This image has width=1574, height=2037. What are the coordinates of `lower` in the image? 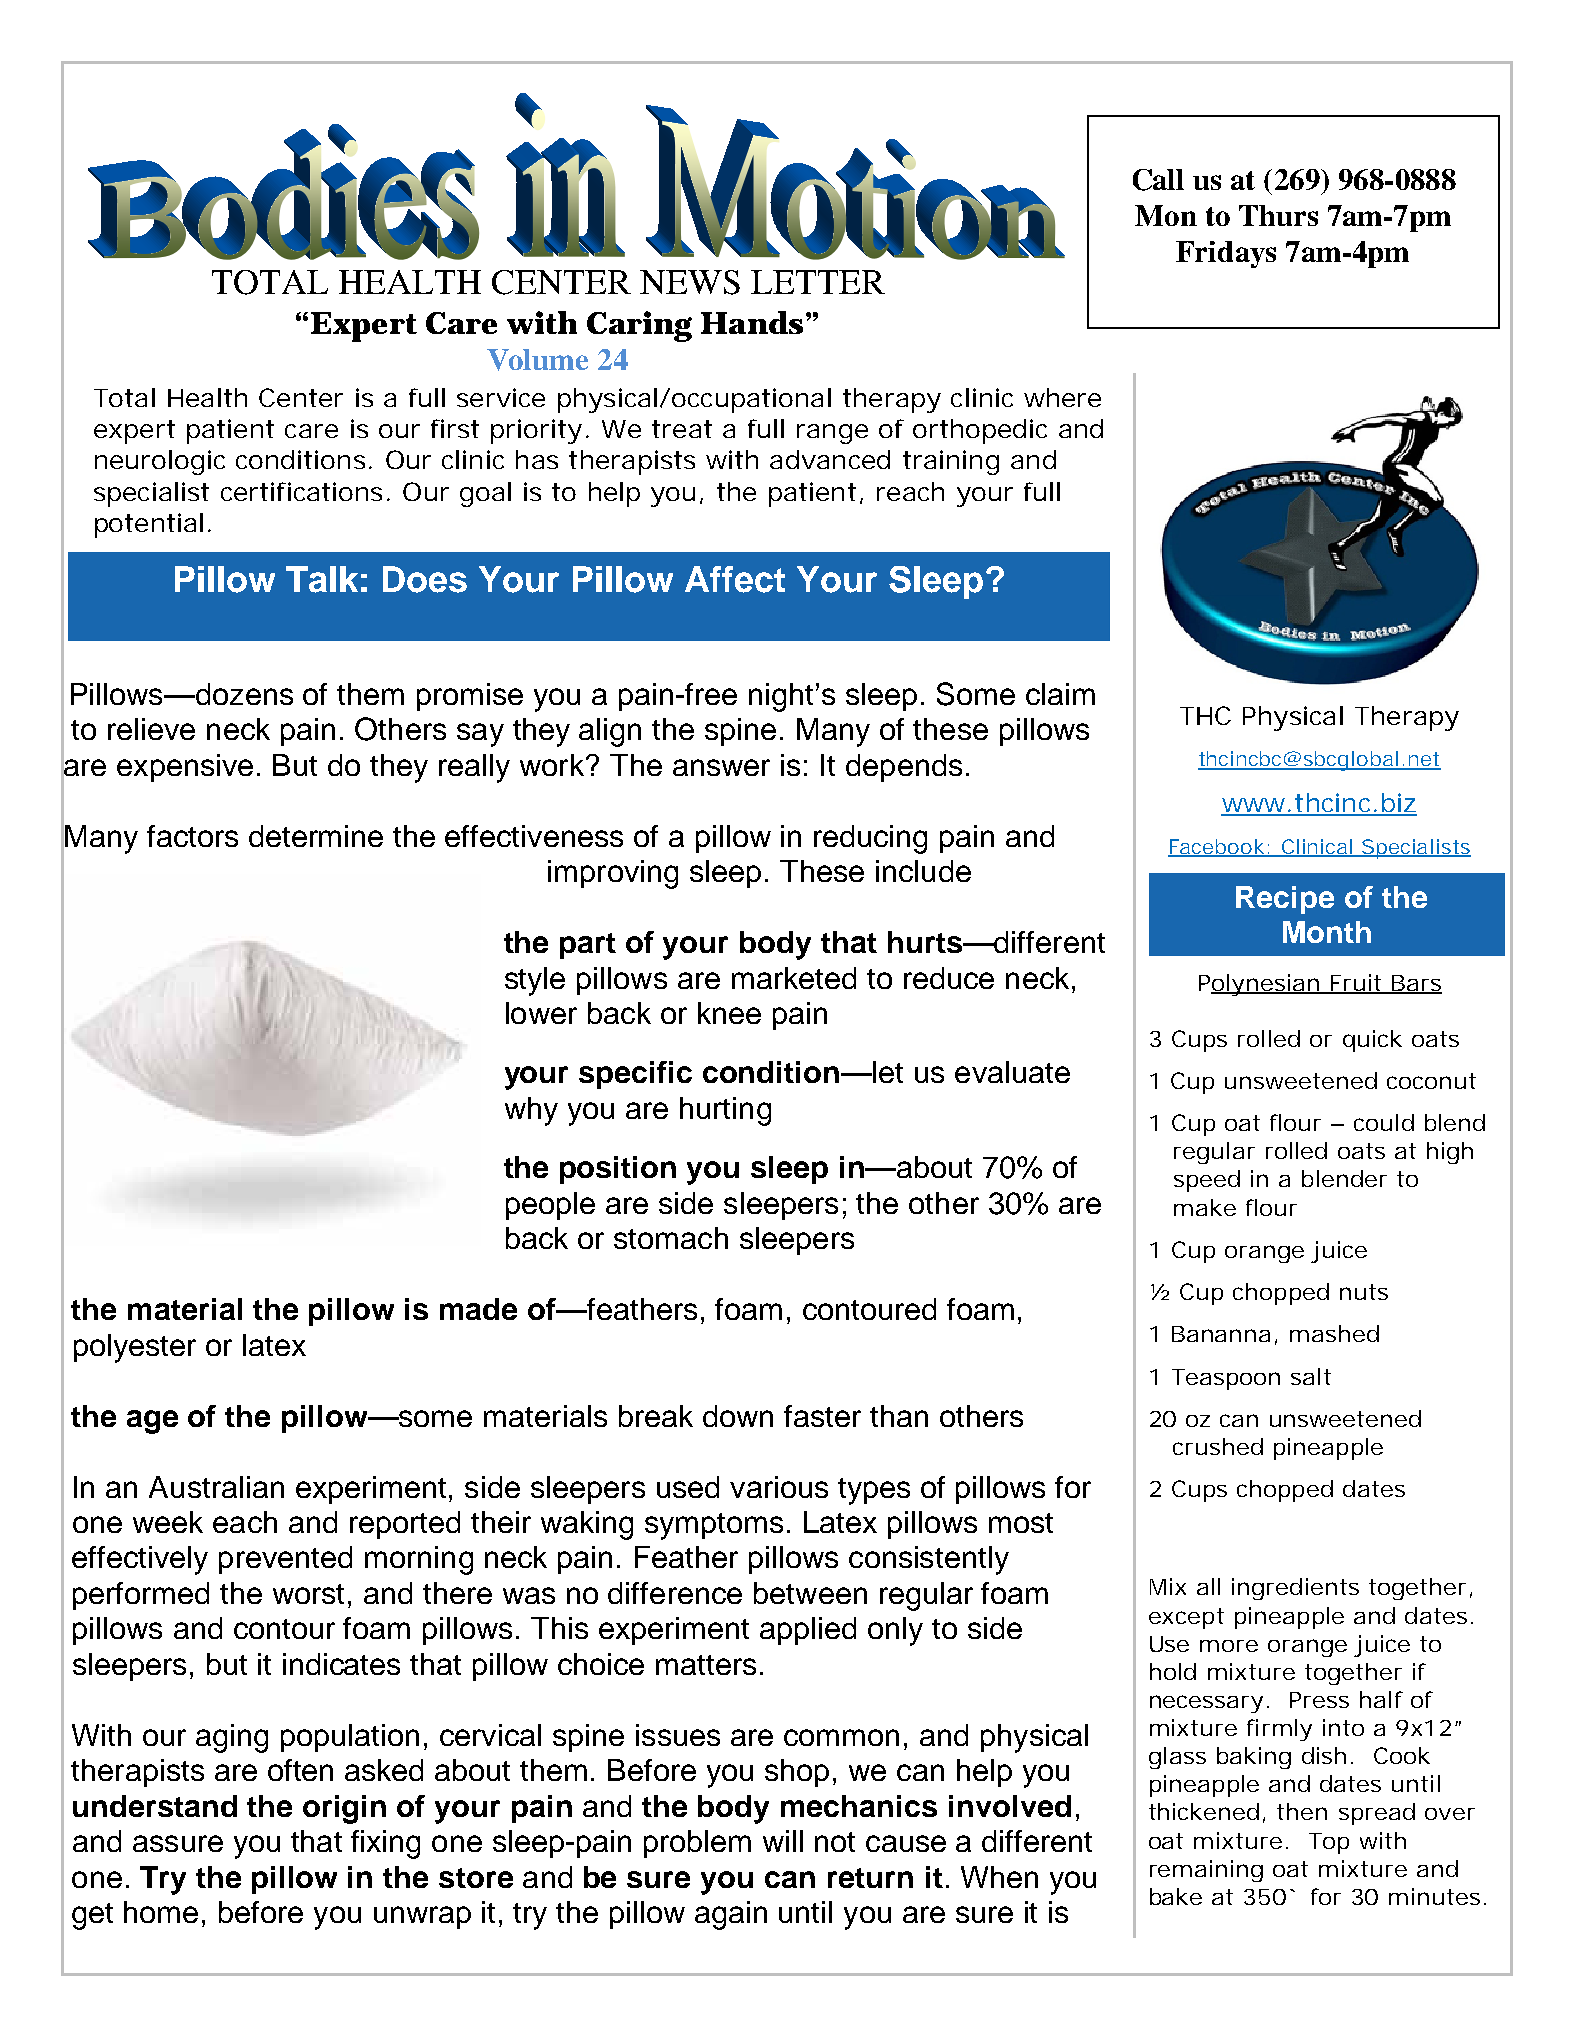 It's located at (541, 1013).
